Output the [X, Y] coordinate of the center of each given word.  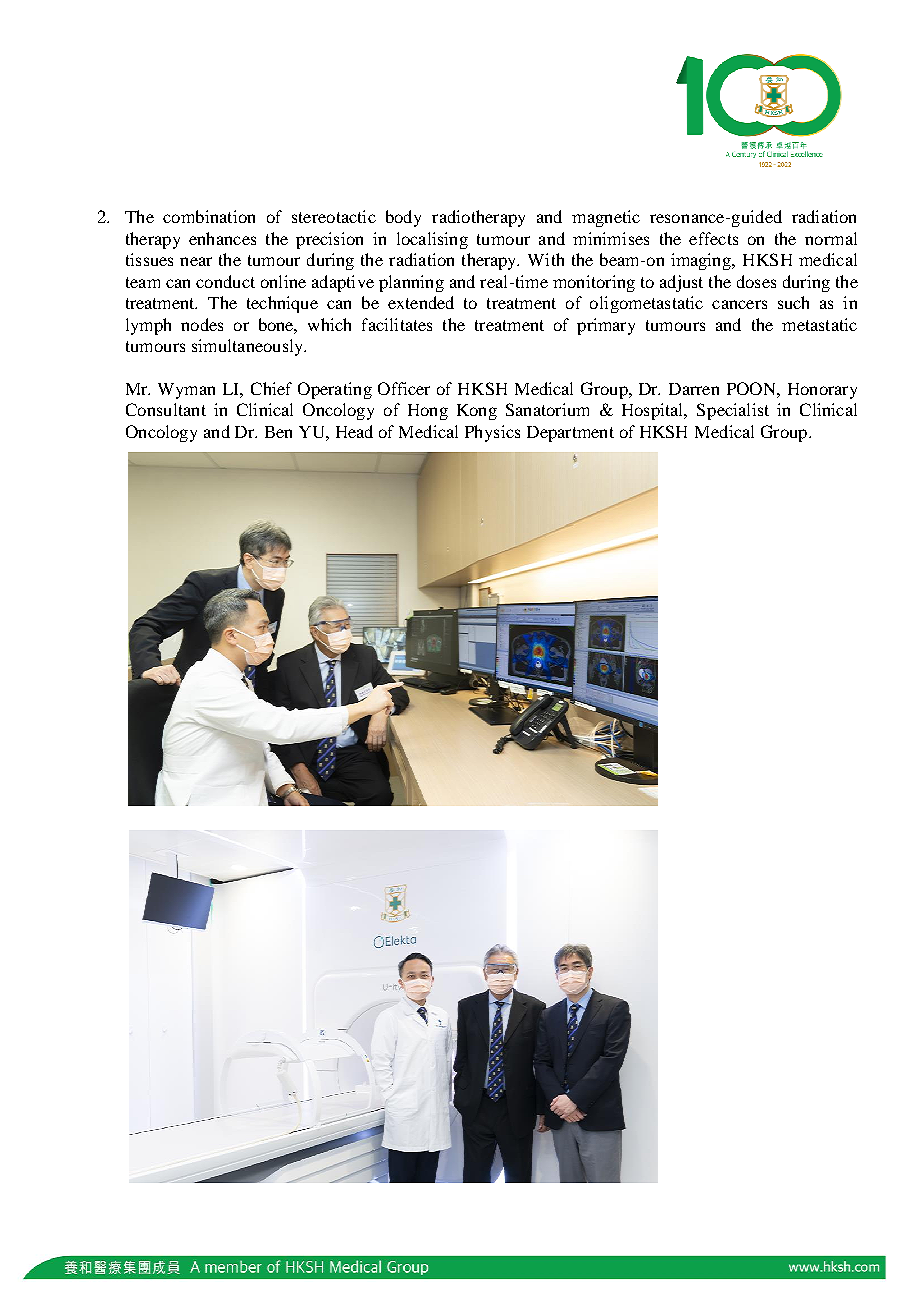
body [403, 218]
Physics [492, 433]
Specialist [733, 411]
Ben [278, 432]
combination [209, 216]
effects [713, 238]
